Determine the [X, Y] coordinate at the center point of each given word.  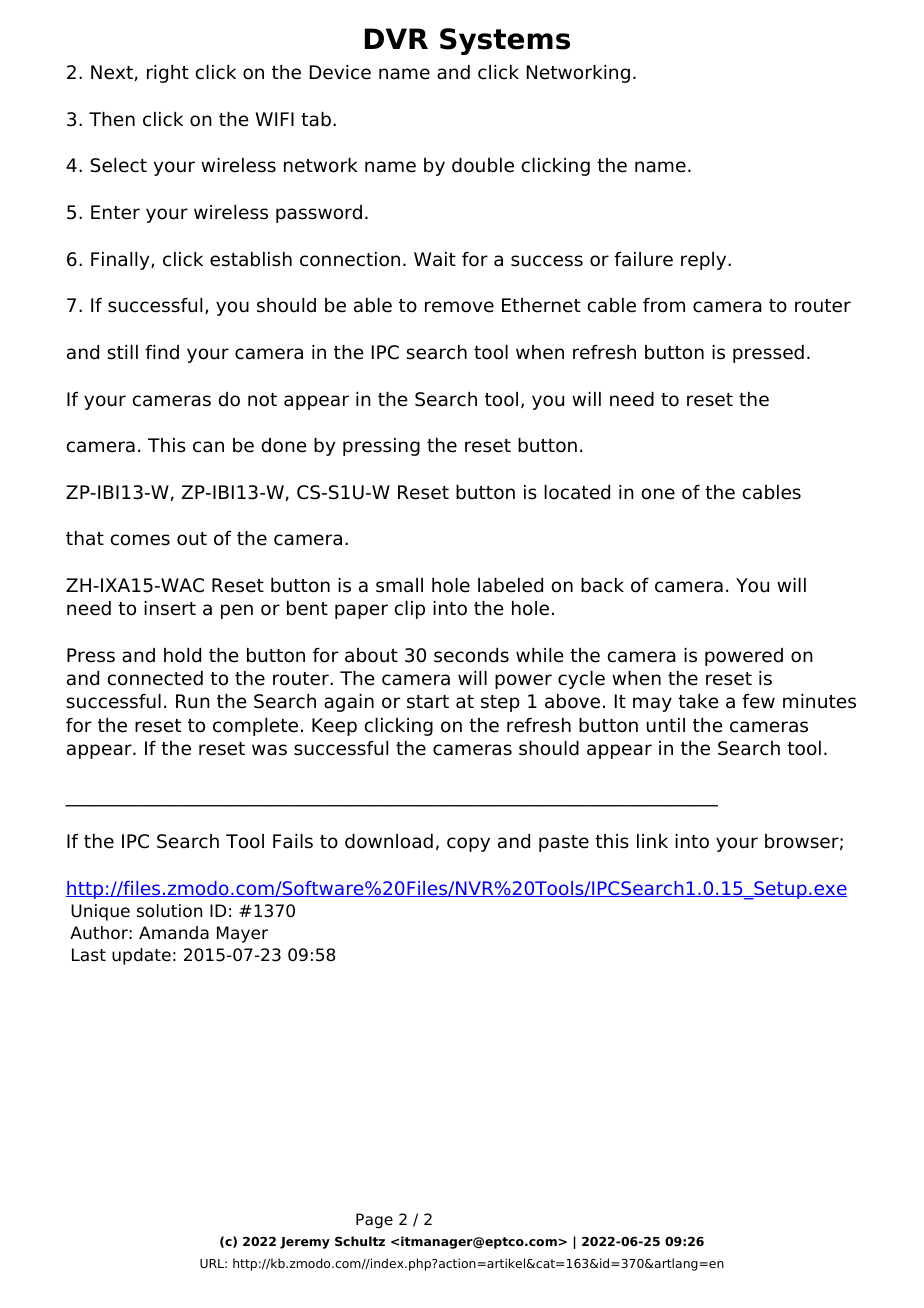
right [168, 74]
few [758, 701]
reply [705, 261]
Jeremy [305, 1243]
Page [374, 1221]
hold [182, 655]
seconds [471, 655]
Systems [505, 41]
